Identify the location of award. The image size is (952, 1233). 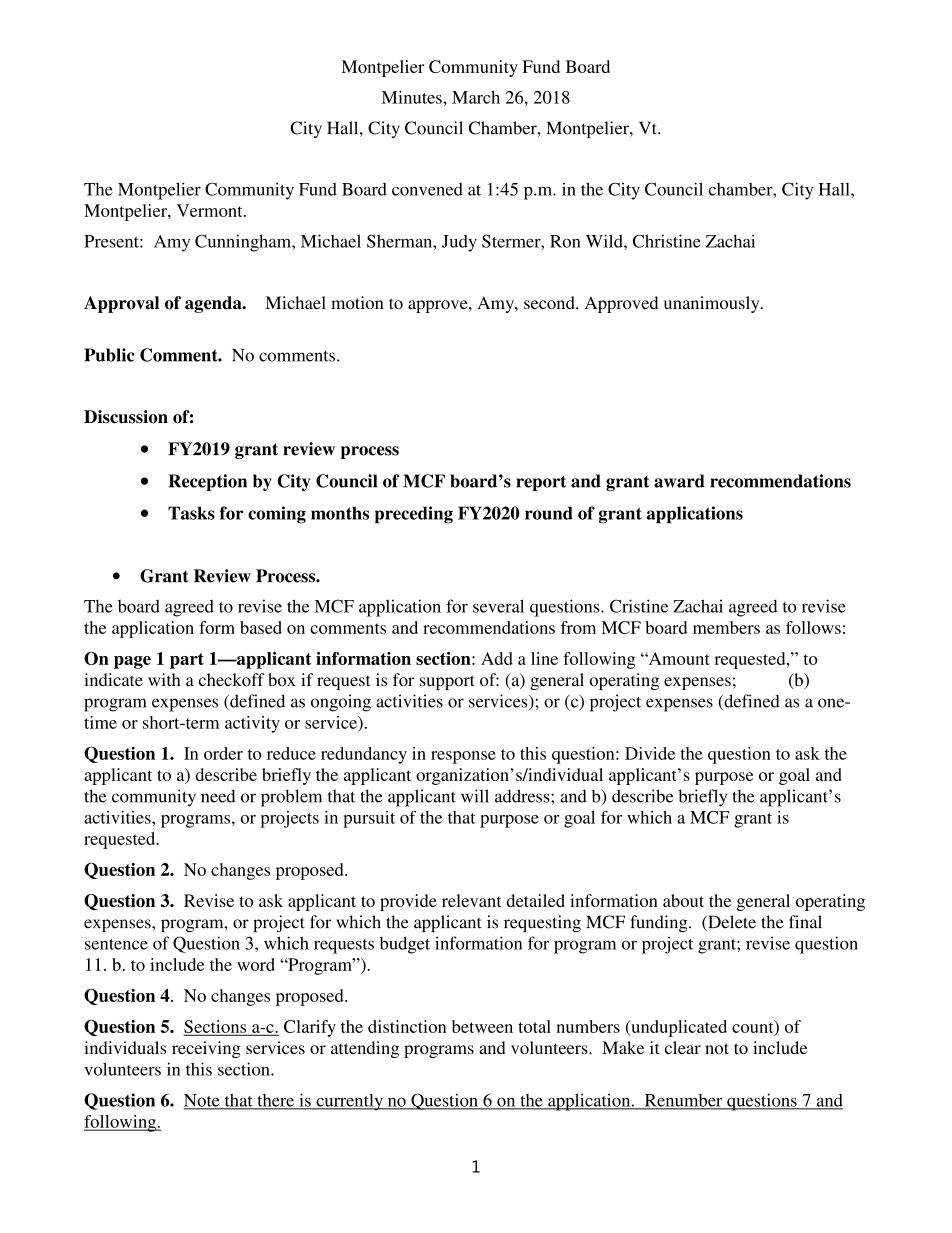
(679, 481).
